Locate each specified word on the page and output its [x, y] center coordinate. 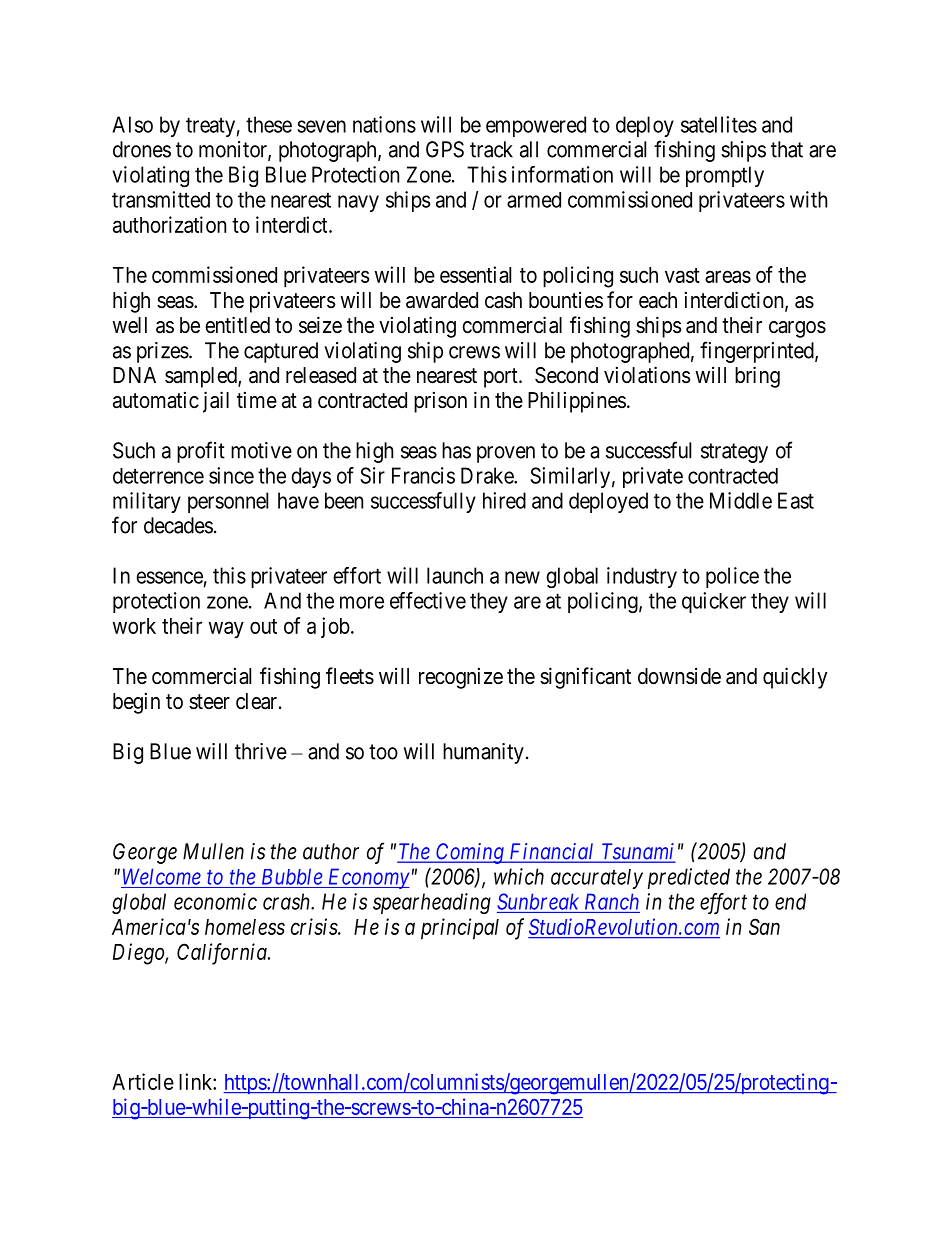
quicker [714, 602]
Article [143, 1081]
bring [757, 377]
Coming [470, 853]
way [226, 630]
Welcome [162, 876]
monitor [234, 150]
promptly [725, 176]
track [491, 149]
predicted [688, 878]
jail [216, 402]
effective [428, 600]
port [502, 378]
